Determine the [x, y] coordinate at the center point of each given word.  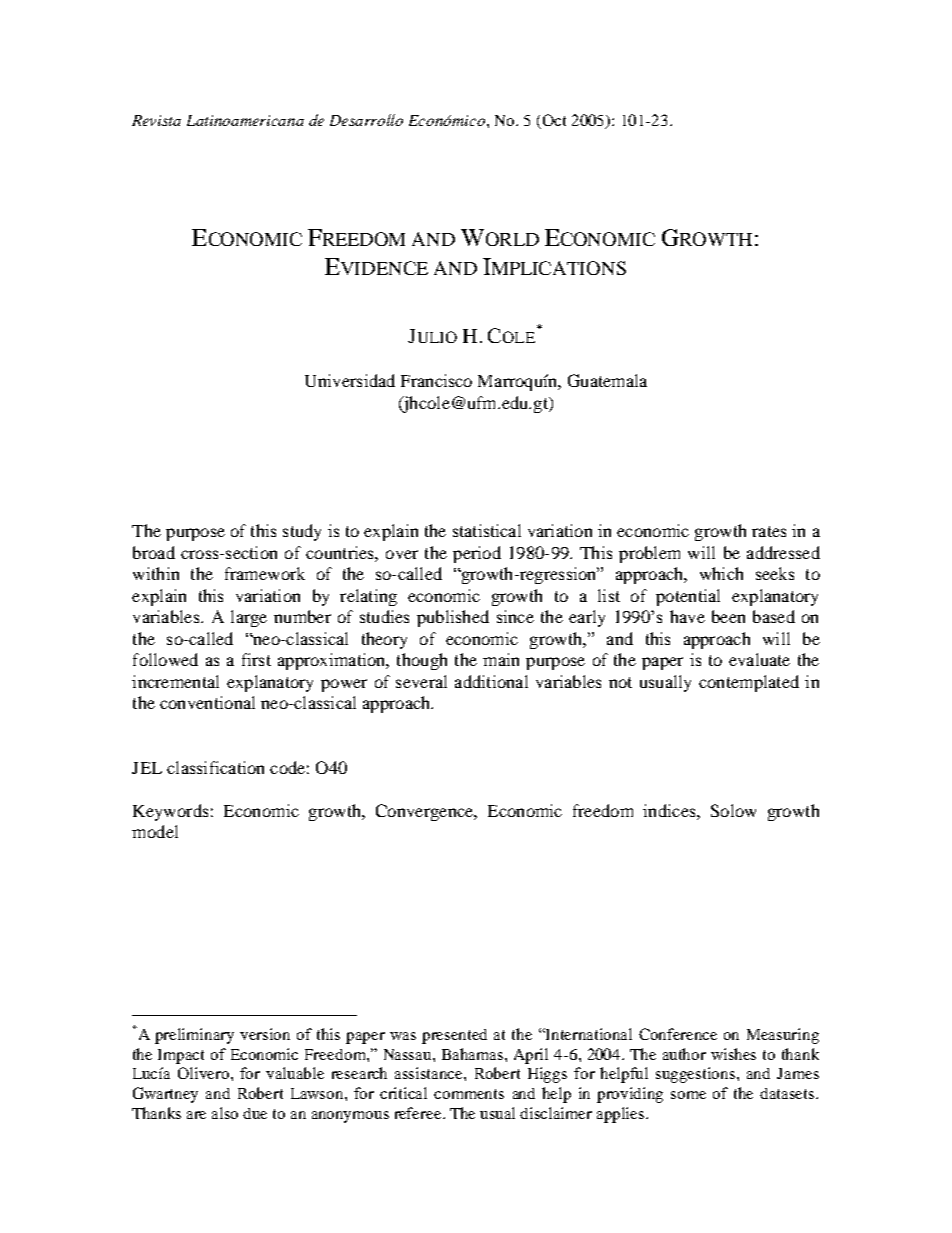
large [249, 618]
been [728, 616]
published [453, 618]
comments [469, 1094]
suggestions [697, 1075]
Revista [156, 120]
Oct [554, 120]
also [225, 1113]
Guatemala [607, 380]
